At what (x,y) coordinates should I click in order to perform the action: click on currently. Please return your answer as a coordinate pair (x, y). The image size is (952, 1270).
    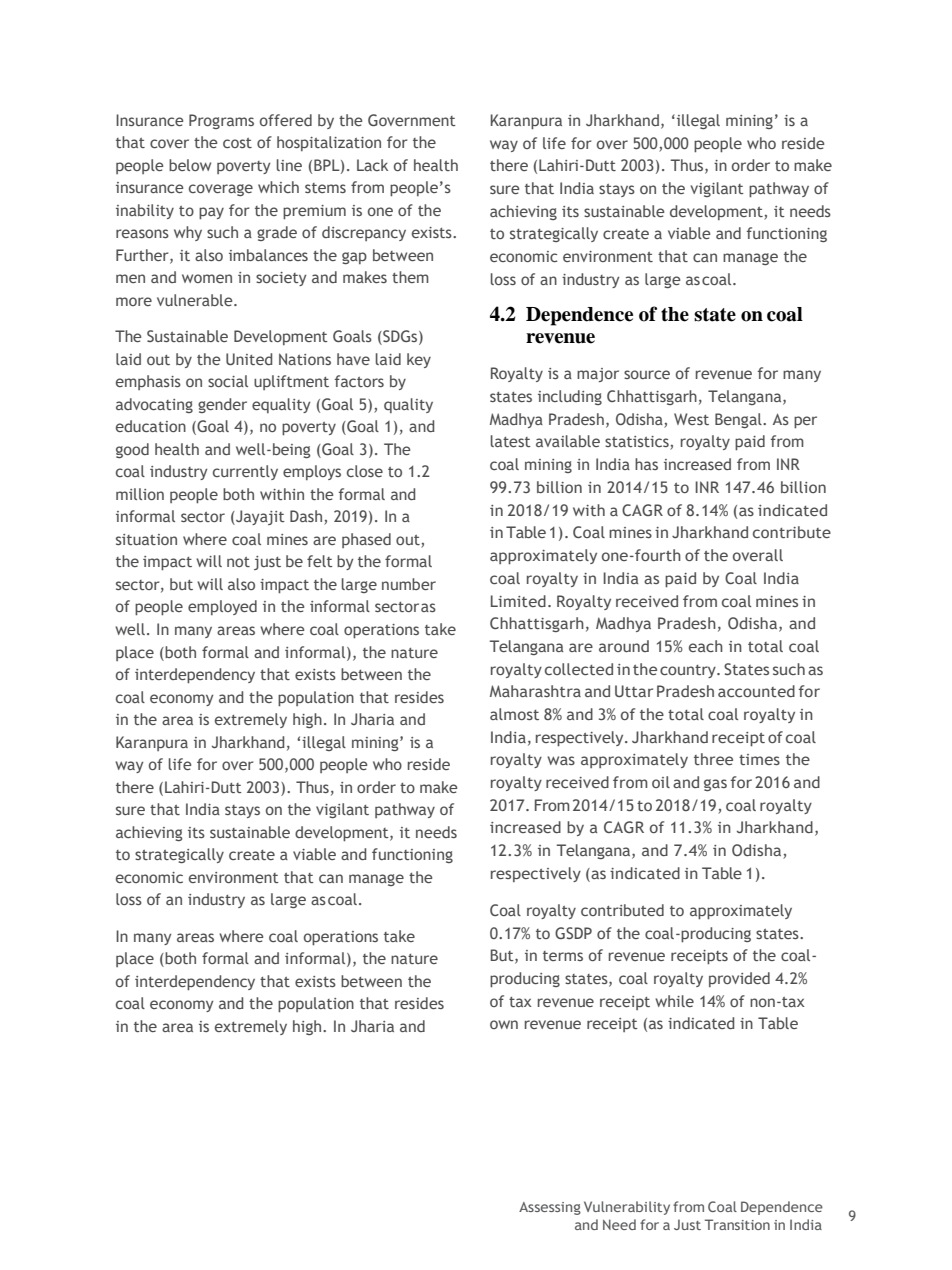
    Looking at the image, I should click on (245, 472).
